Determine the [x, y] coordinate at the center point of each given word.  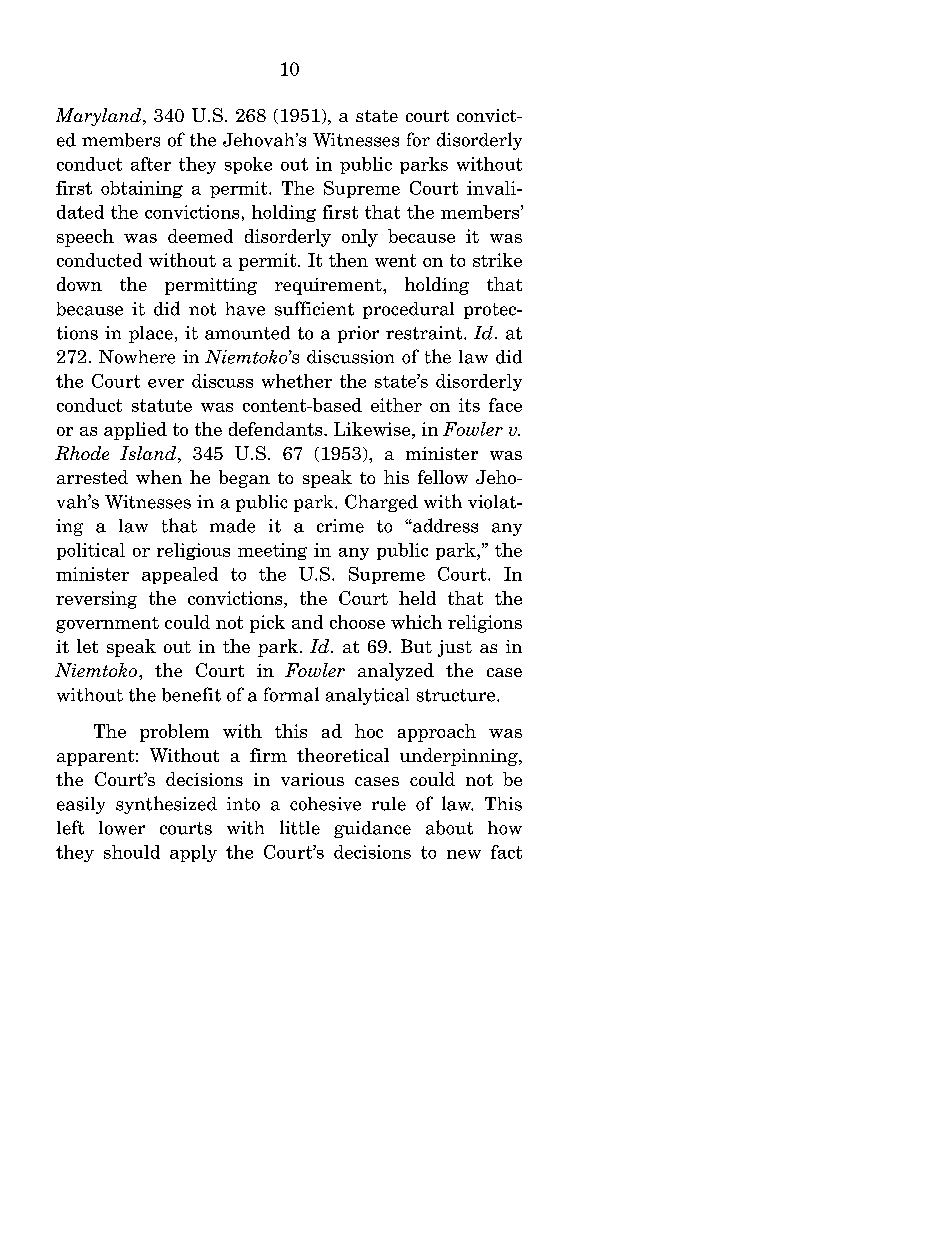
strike [497, 260]
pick [267, 624]
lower [122, 828]
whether [297, 381]
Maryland [100, 117]
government [107, 625]
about [449, 827]
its [469, 405]
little [300, 827]
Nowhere [137, 357]
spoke [248, 165]
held [417, 598]
